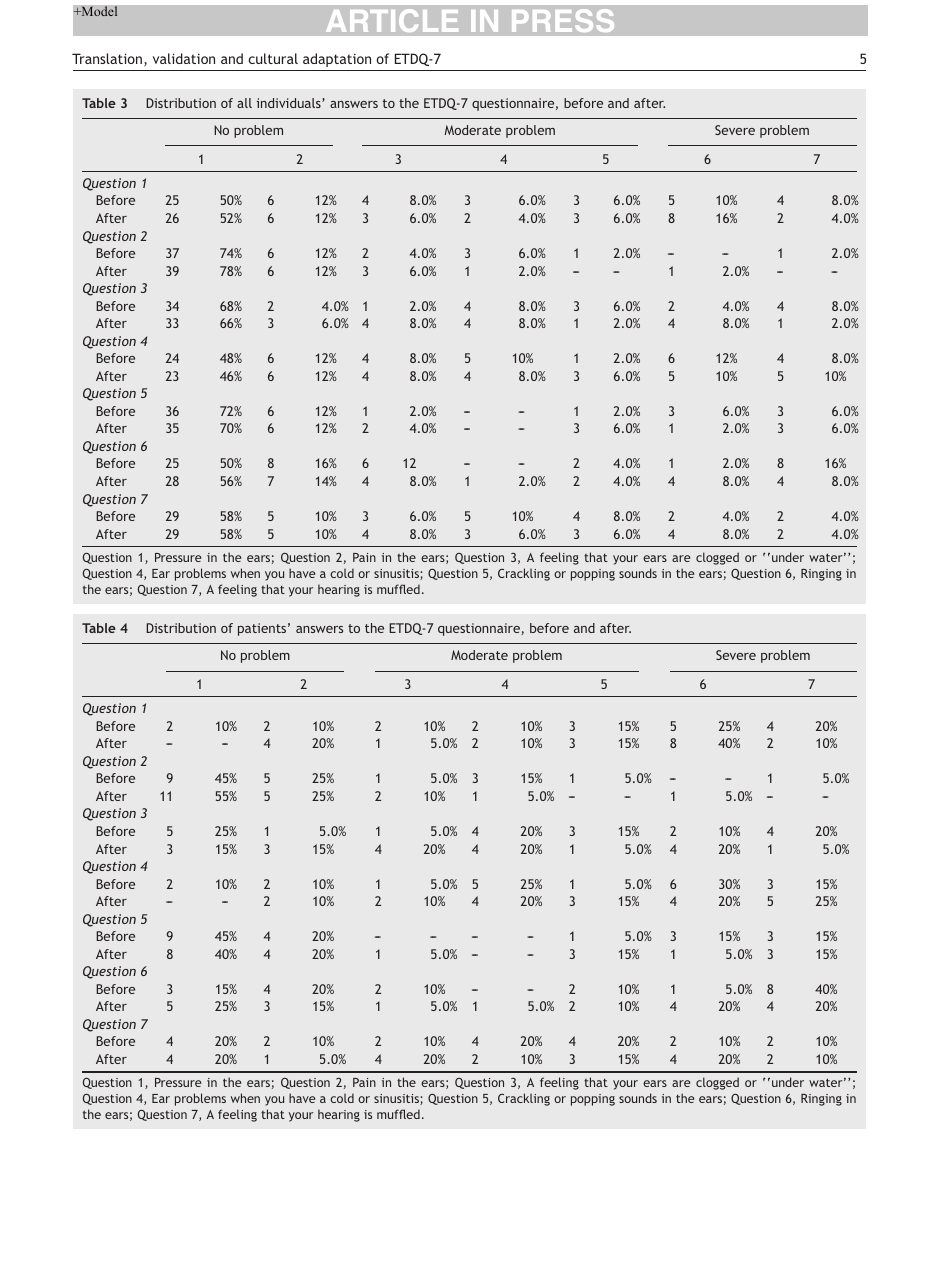  I want to click on validation, so click(184, 58).
